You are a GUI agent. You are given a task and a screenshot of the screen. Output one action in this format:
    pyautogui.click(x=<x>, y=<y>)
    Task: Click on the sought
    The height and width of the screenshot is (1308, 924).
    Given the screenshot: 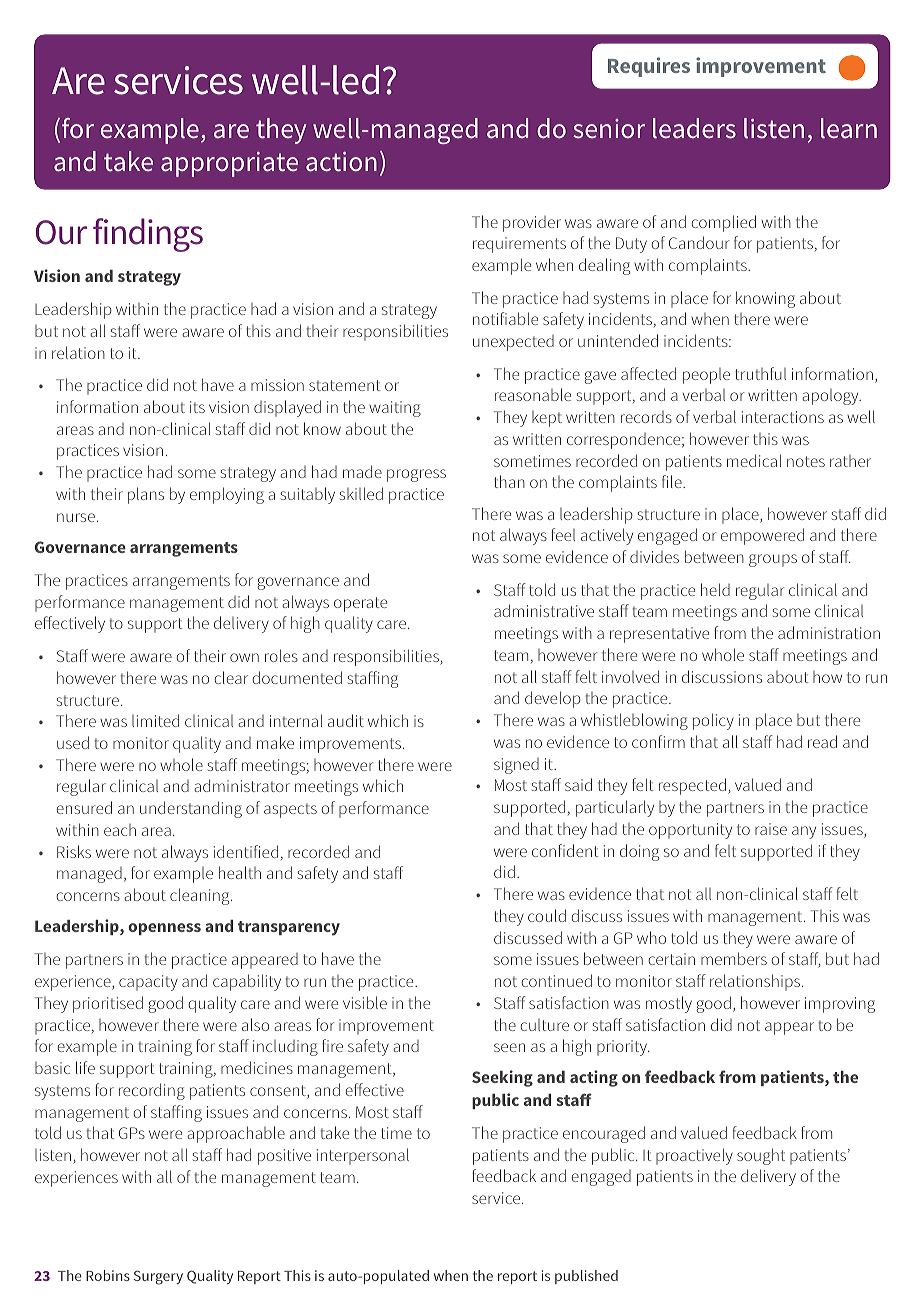 What is the action you would take?
    pyautogui.click(x=761, y=1156)
